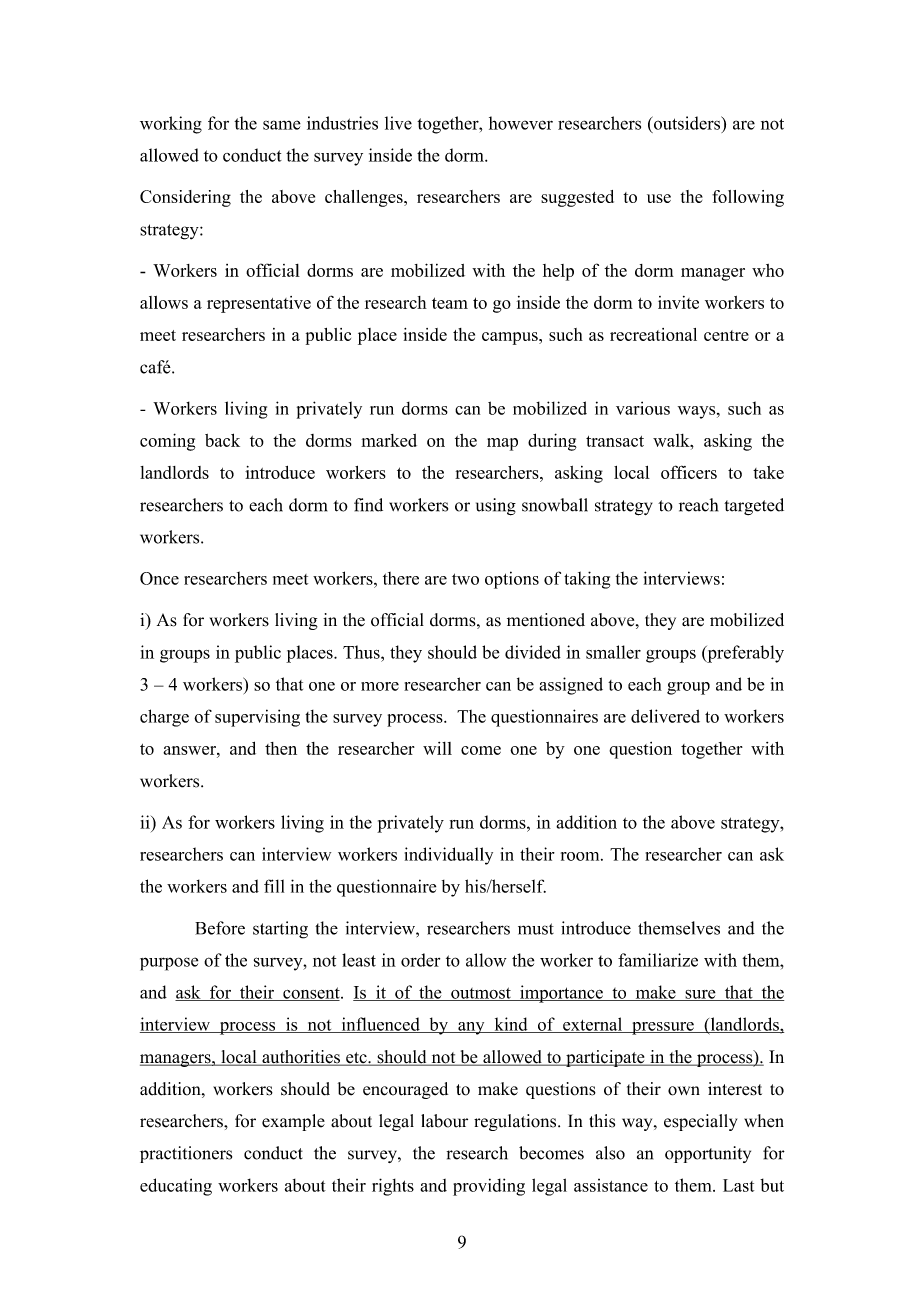  Describe the element at coordinates (282, 125) in the image. I see `same` at that location.
